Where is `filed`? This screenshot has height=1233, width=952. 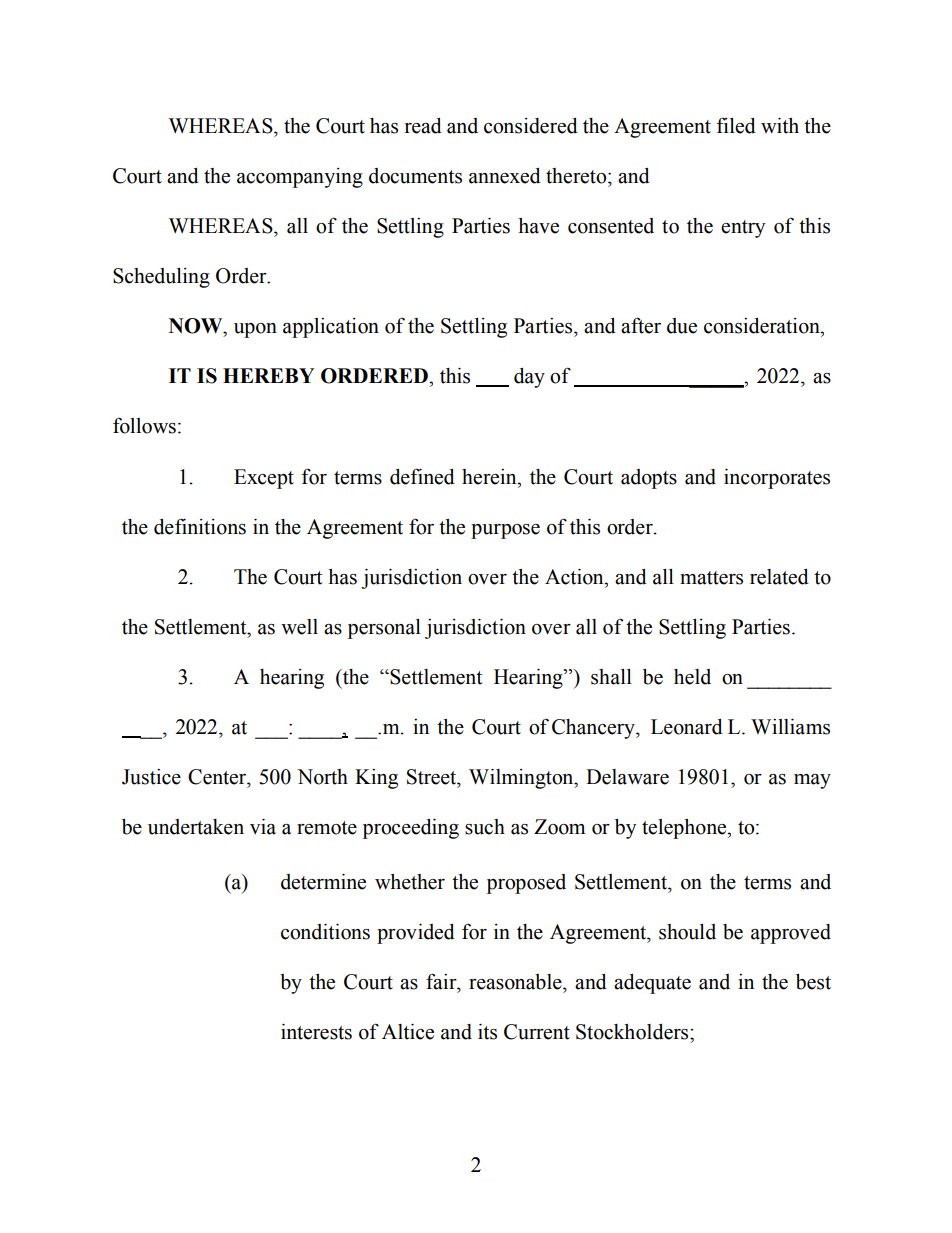
filed is located at coordinates (736, 125).
